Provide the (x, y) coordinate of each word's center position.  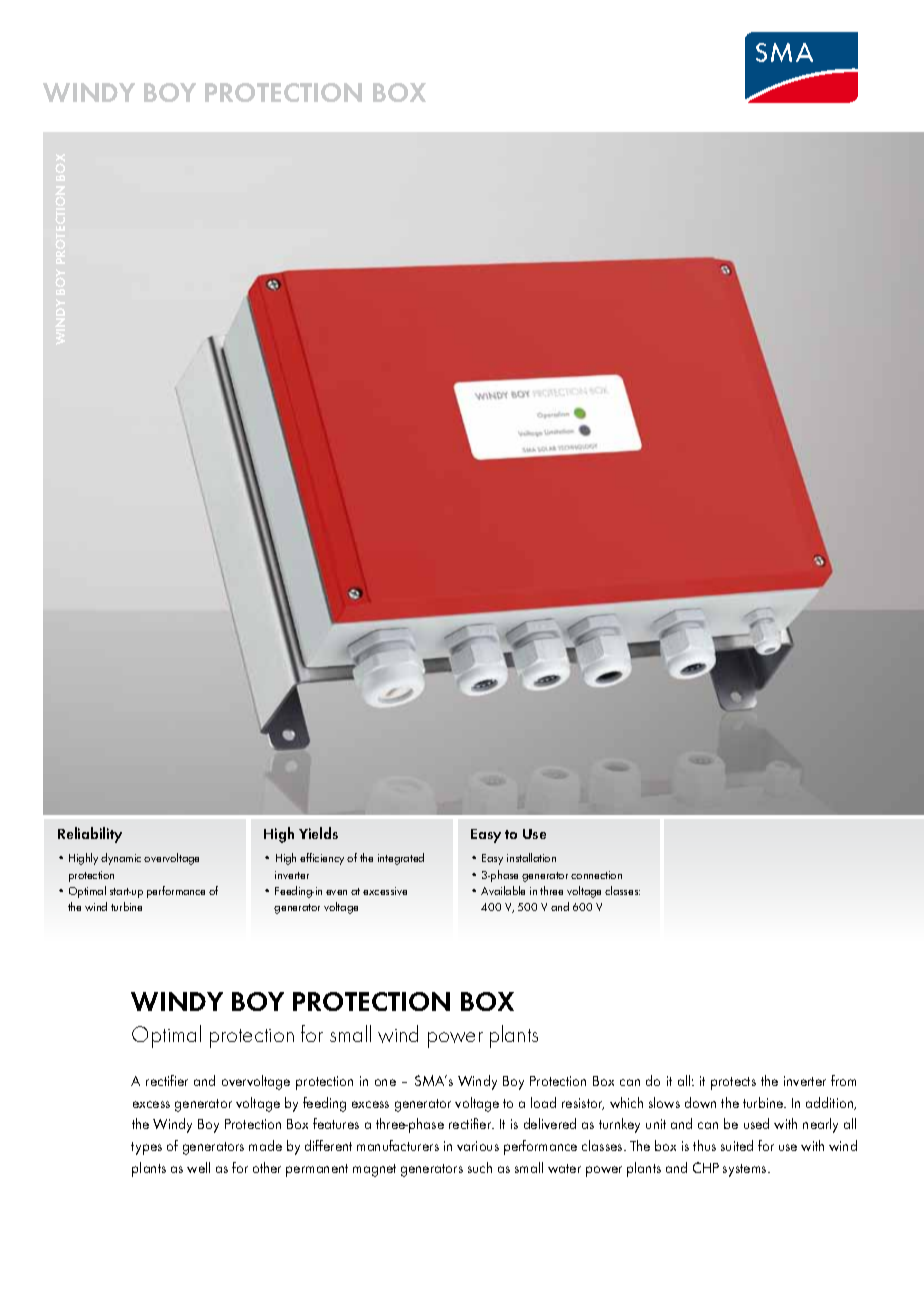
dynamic (121, 859)
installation (531, 857)
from (843, 1080)
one (385, 1082)
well (198, 1167)
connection (596, 875)
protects (733, 1083)
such (480, 1167)
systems (746, 1170)
